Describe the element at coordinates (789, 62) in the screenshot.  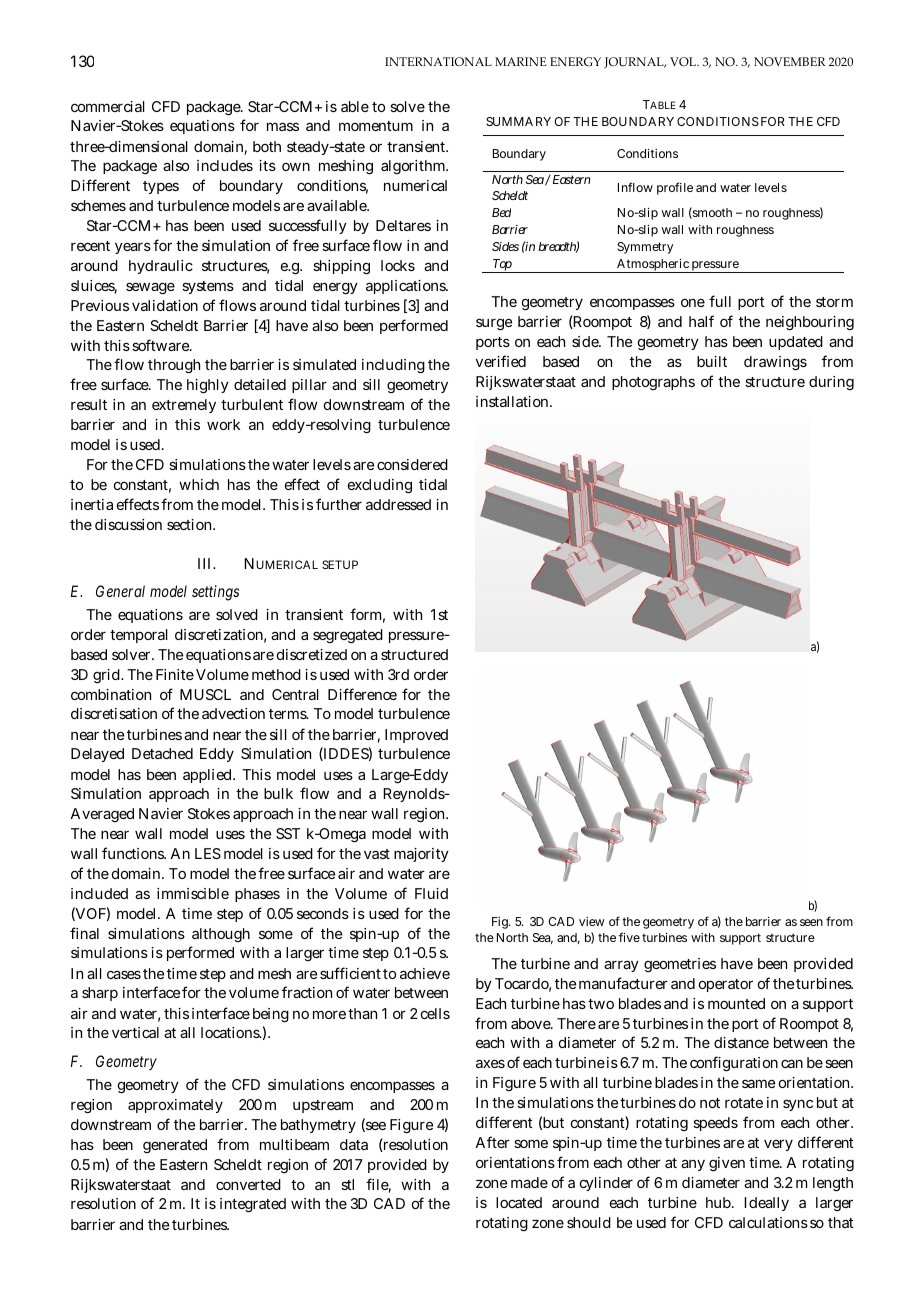
I see `NOVEMBER` at that location.
